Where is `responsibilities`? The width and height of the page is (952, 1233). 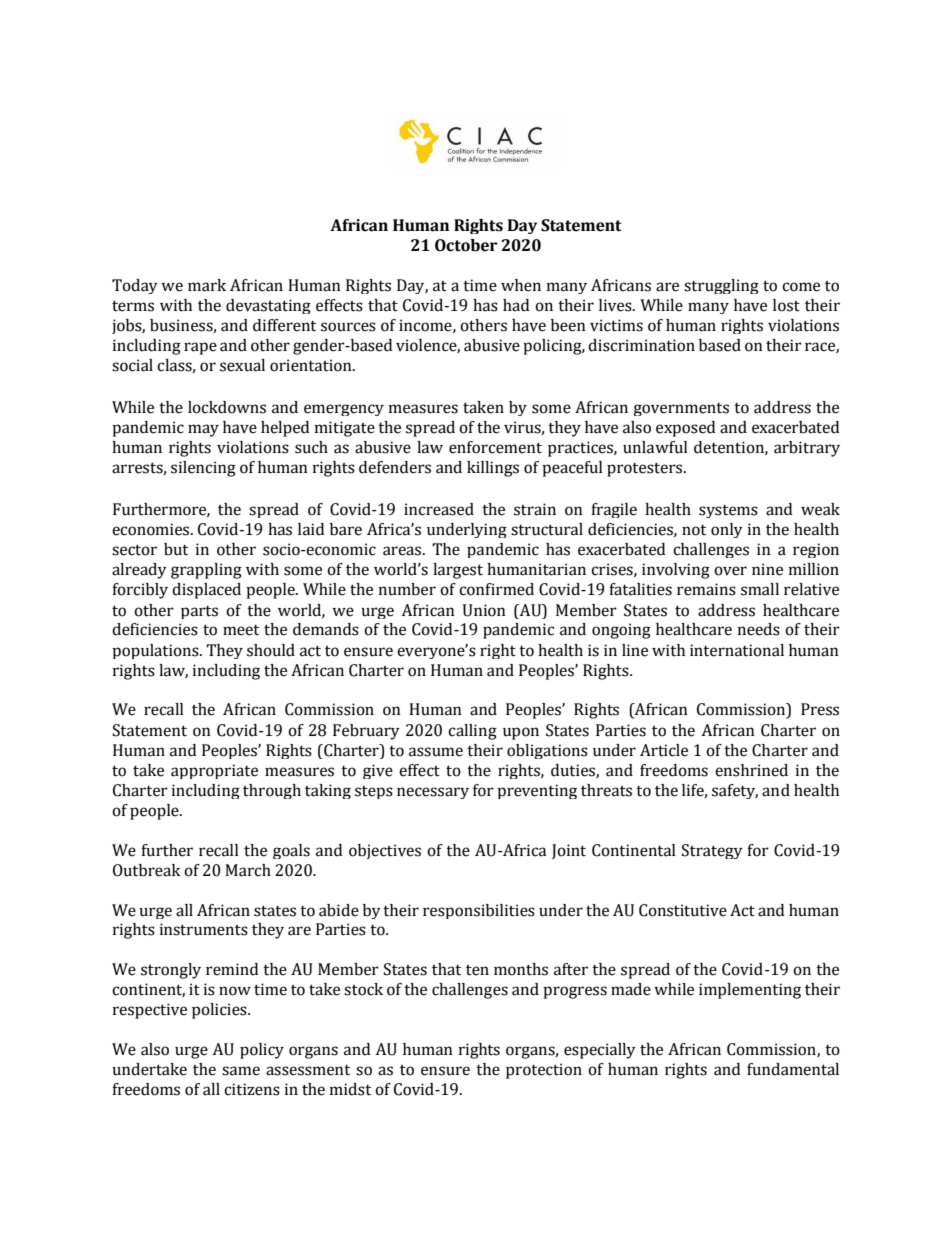
responsibilities is located at coordinates (479, 911).
